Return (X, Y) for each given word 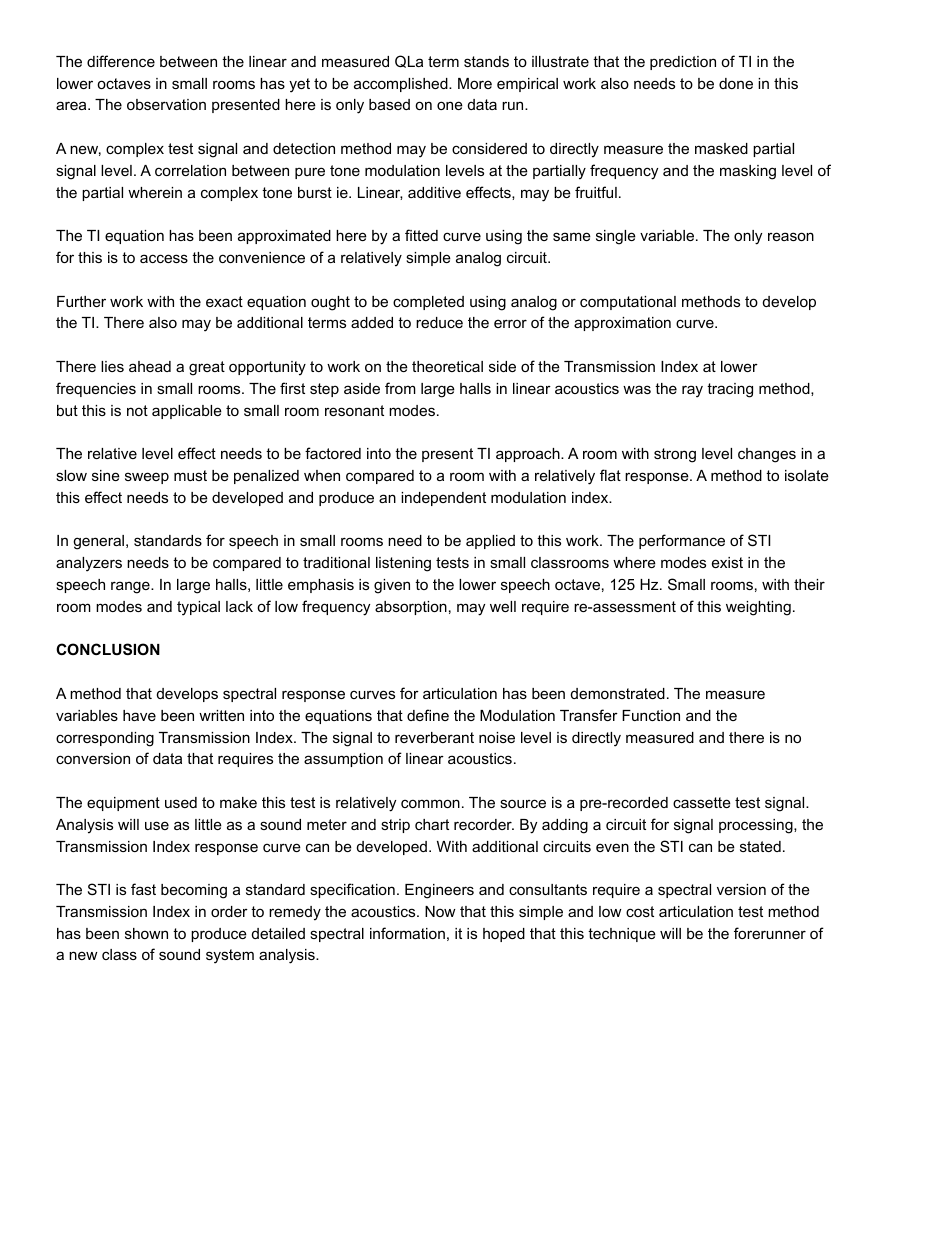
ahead (150, 366)
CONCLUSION (108, 649)
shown (146, 933)
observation (166, 104)
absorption (411, 608)
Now (440, 911)
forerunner (770, 933)
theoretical (447, 366)
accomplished (402, 85)
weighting (758, 608)
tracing (730, 390)
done (736, 83)
